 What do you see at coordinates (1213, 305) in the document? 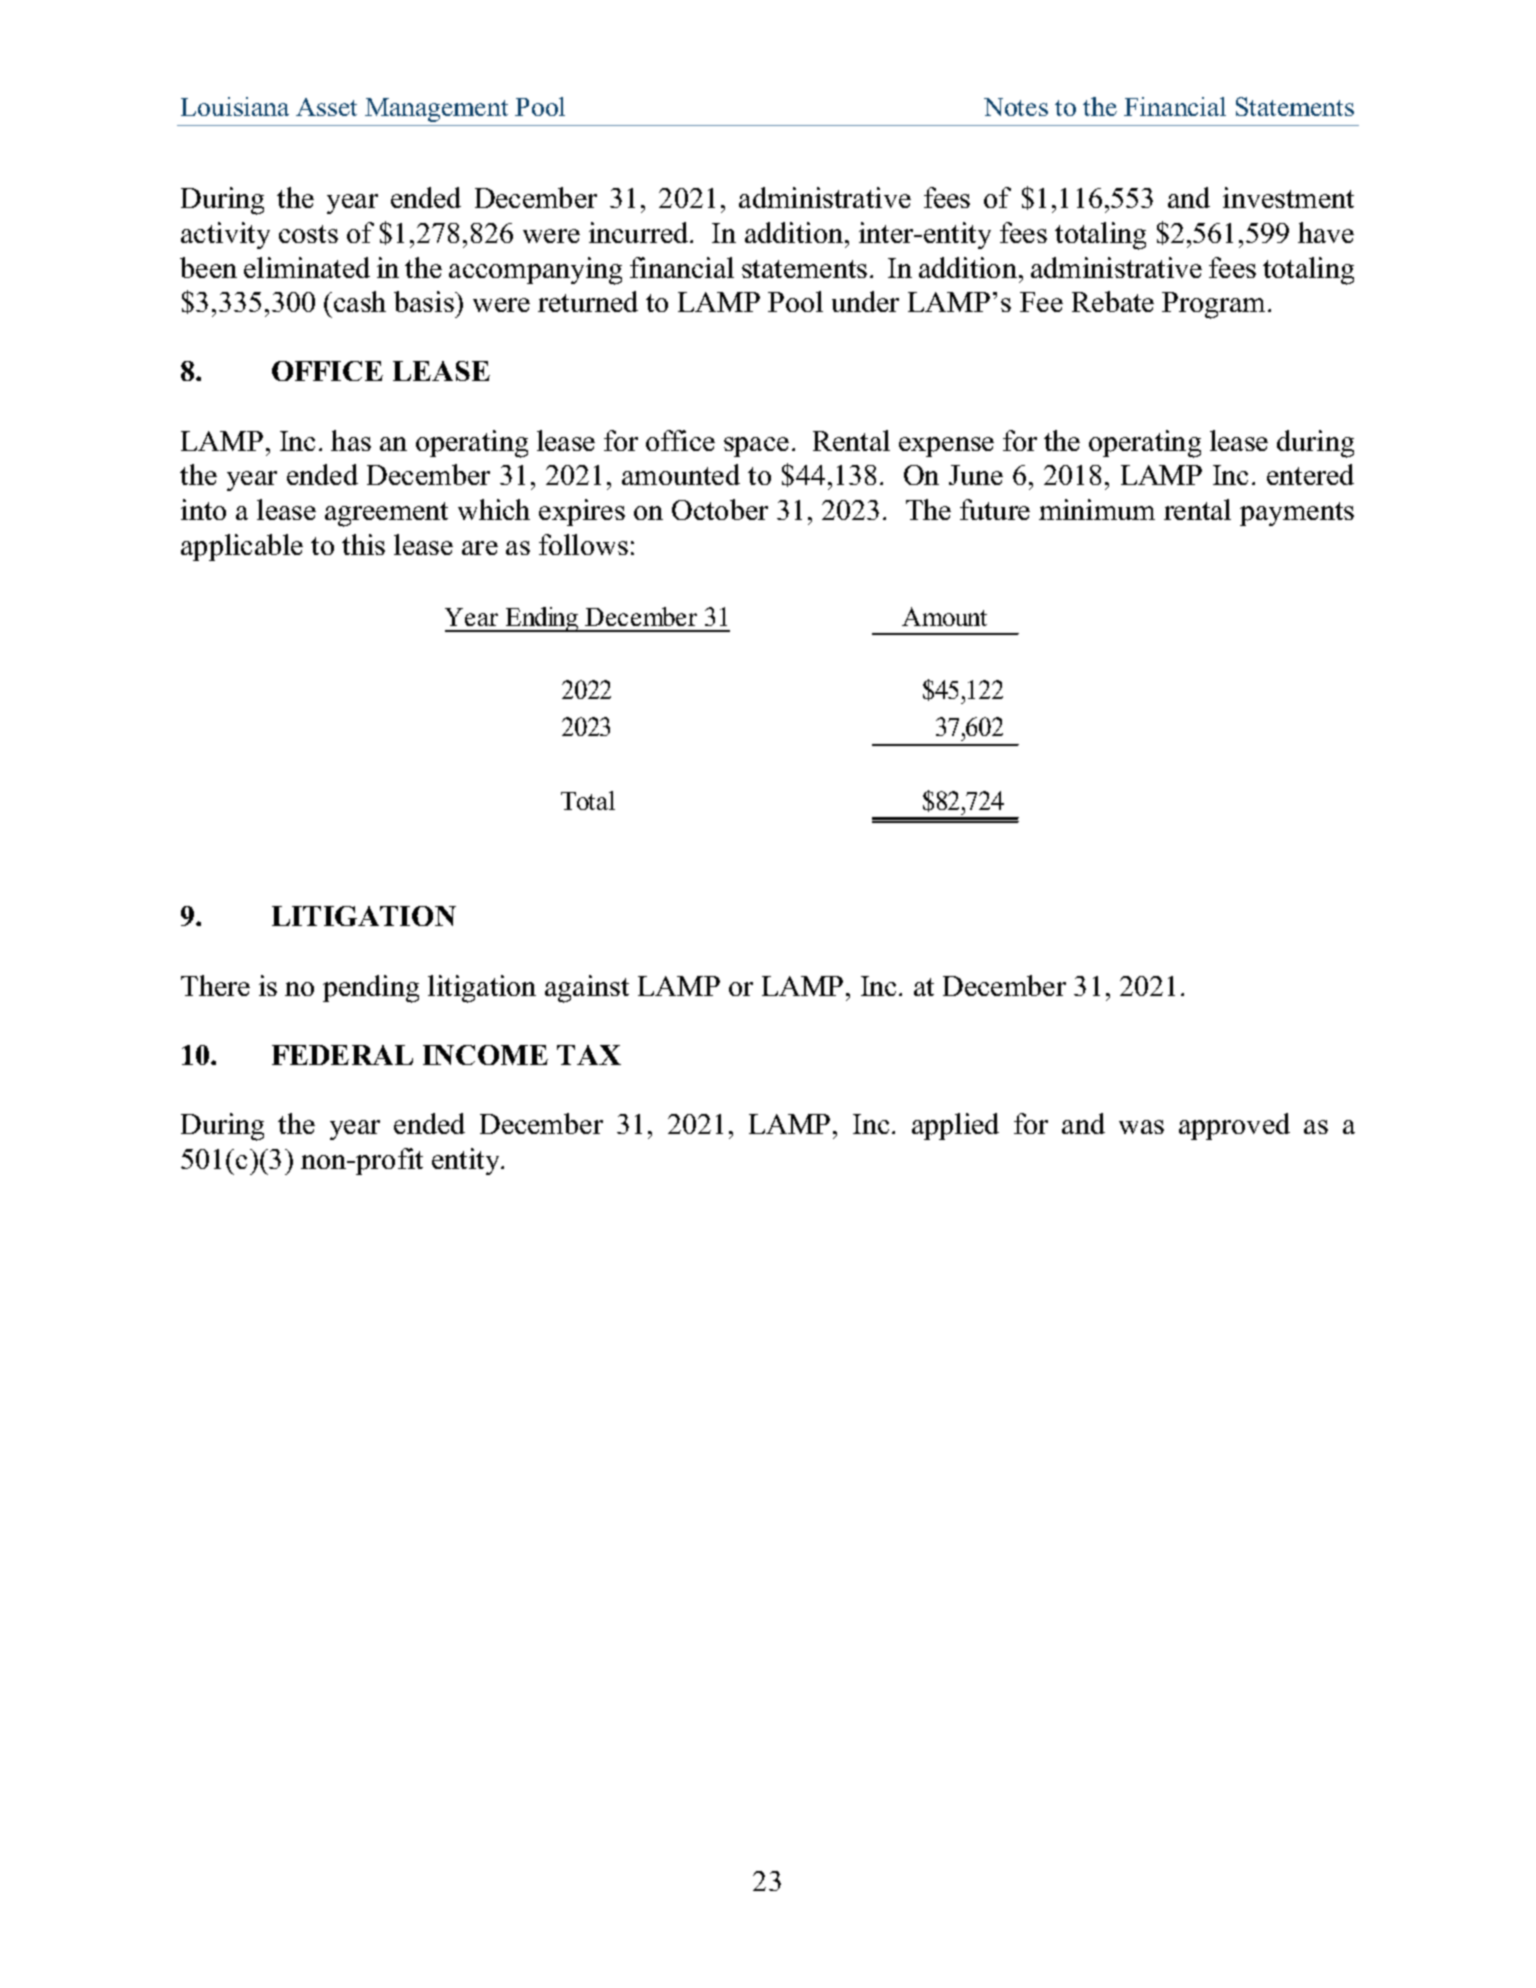
I see `Program` at bounding box center [1213, 305].
